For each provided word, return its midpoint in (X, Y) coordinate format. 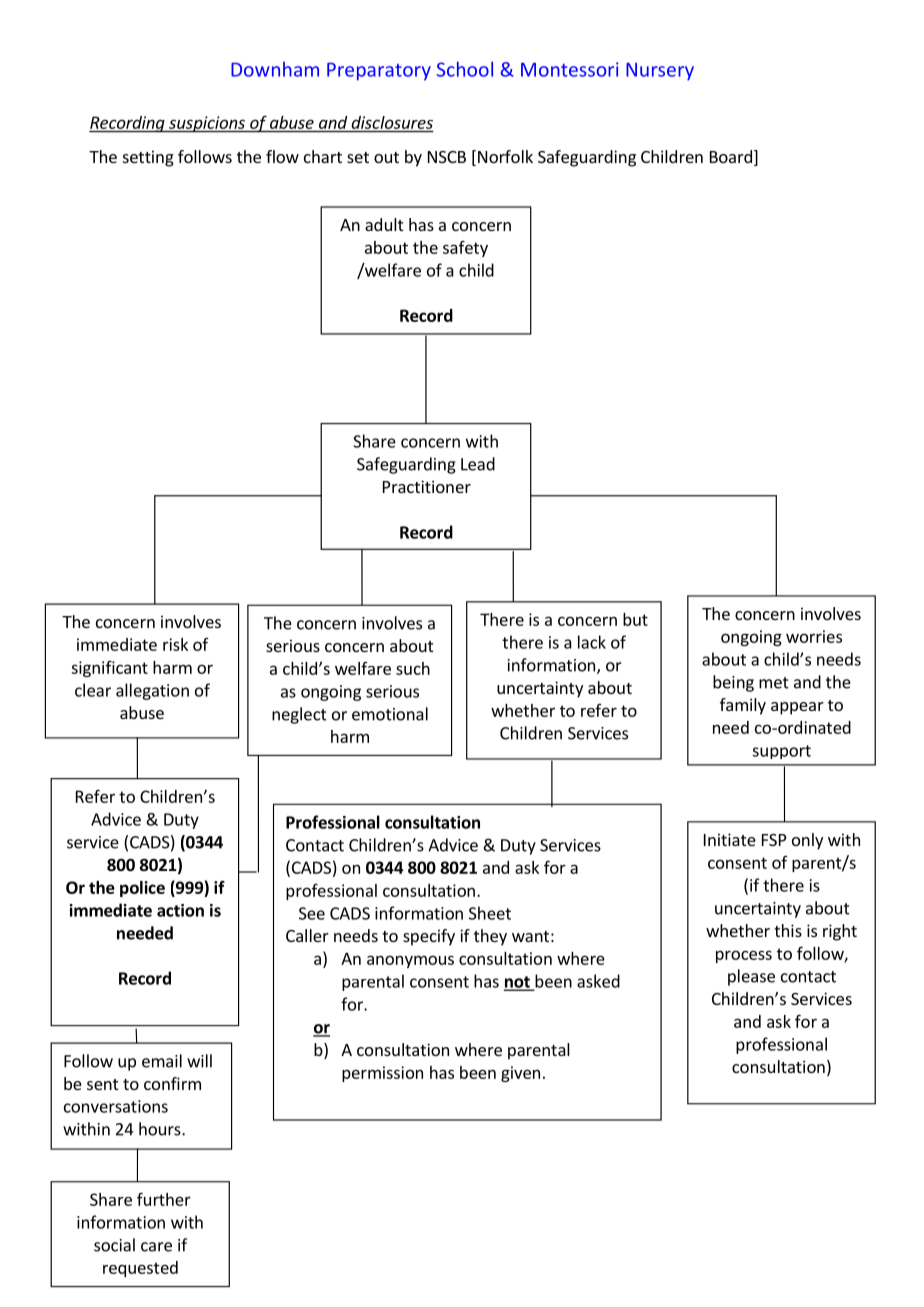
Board (731, 156)
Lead (478, 464)
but (635, 619)
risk (175, 644)
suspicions (207, 124)
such (413, 668)
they (490, 937)
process (744, 956)
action (180, 910)
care (156, 1247)
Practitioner (427, 486)
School (465, 69)
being (733, 683)
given (520, 1074)
